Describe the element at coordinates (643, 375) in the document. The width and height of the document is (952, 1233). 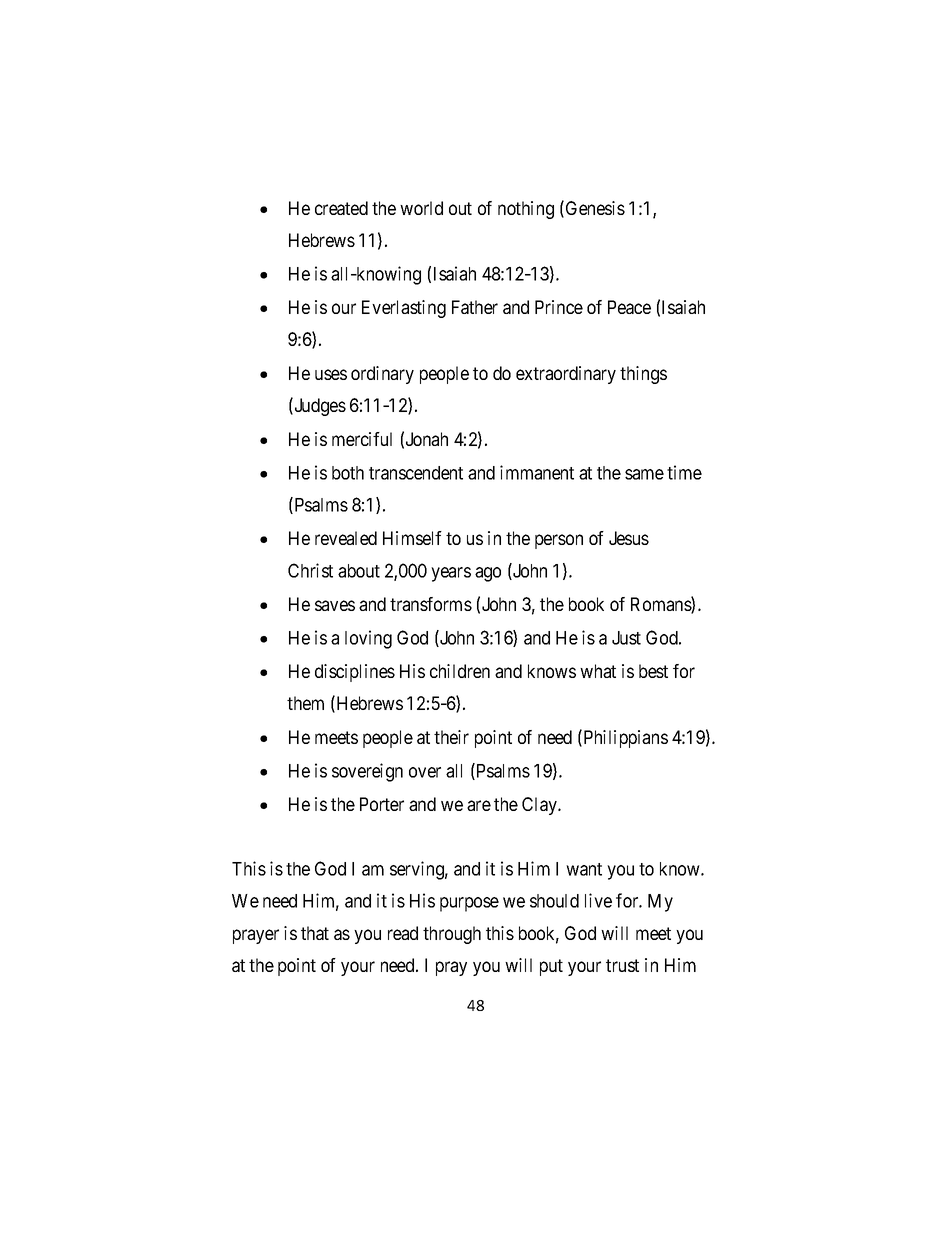
I see `things` at that location.
